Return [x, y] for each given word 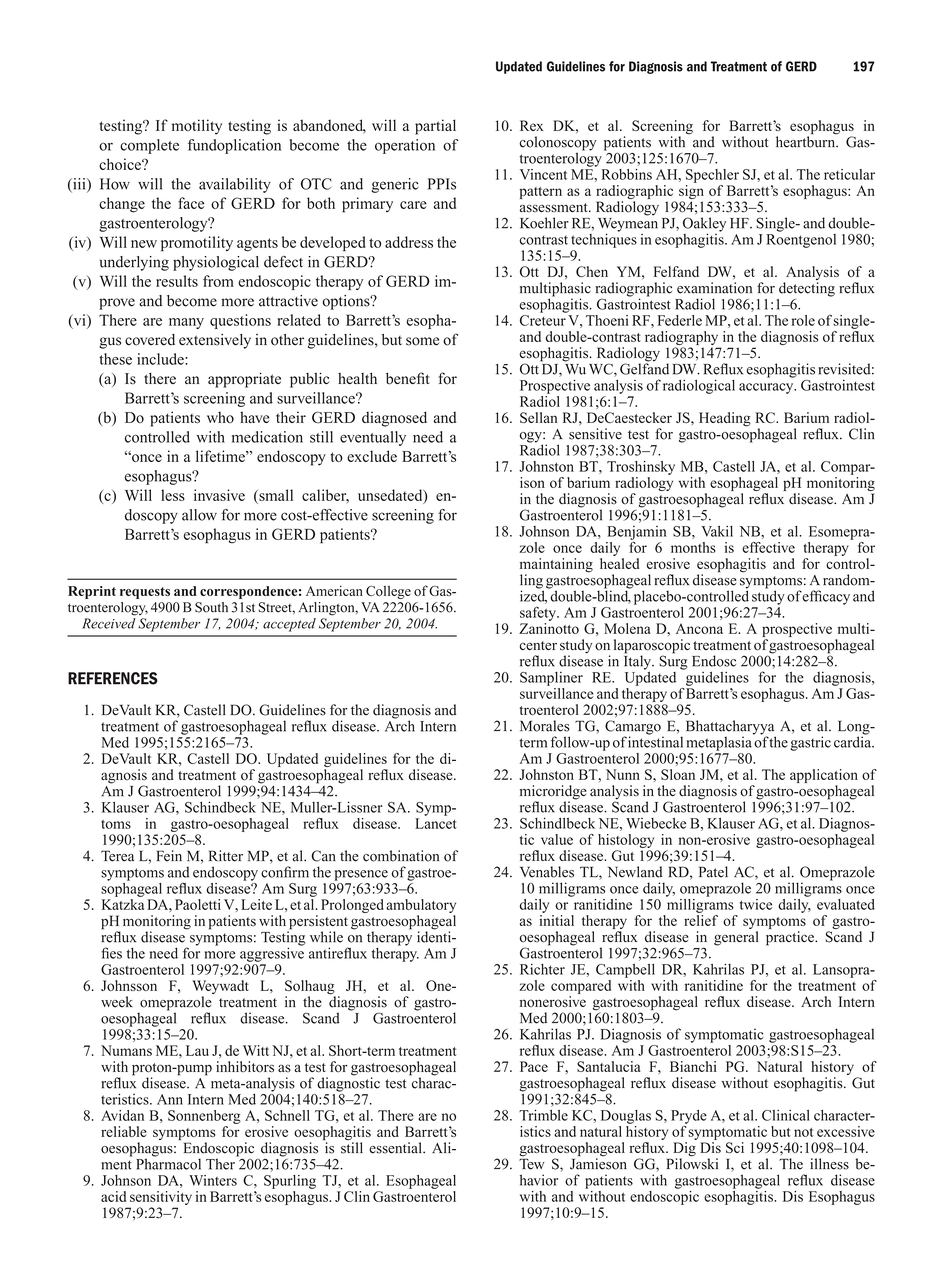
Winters [213, 1180]
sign [691, 193]
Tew [532, 1163]
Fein [169, 856]
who [220, 417]
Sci [735, 1147]
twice [756, 904]
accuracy [767, 388]
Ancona [699, 628]
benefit [407, 378]
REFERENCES [113, 678]
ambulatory [421, 906]
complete [149, 146]
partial [435, 127]
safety [539, 613]
